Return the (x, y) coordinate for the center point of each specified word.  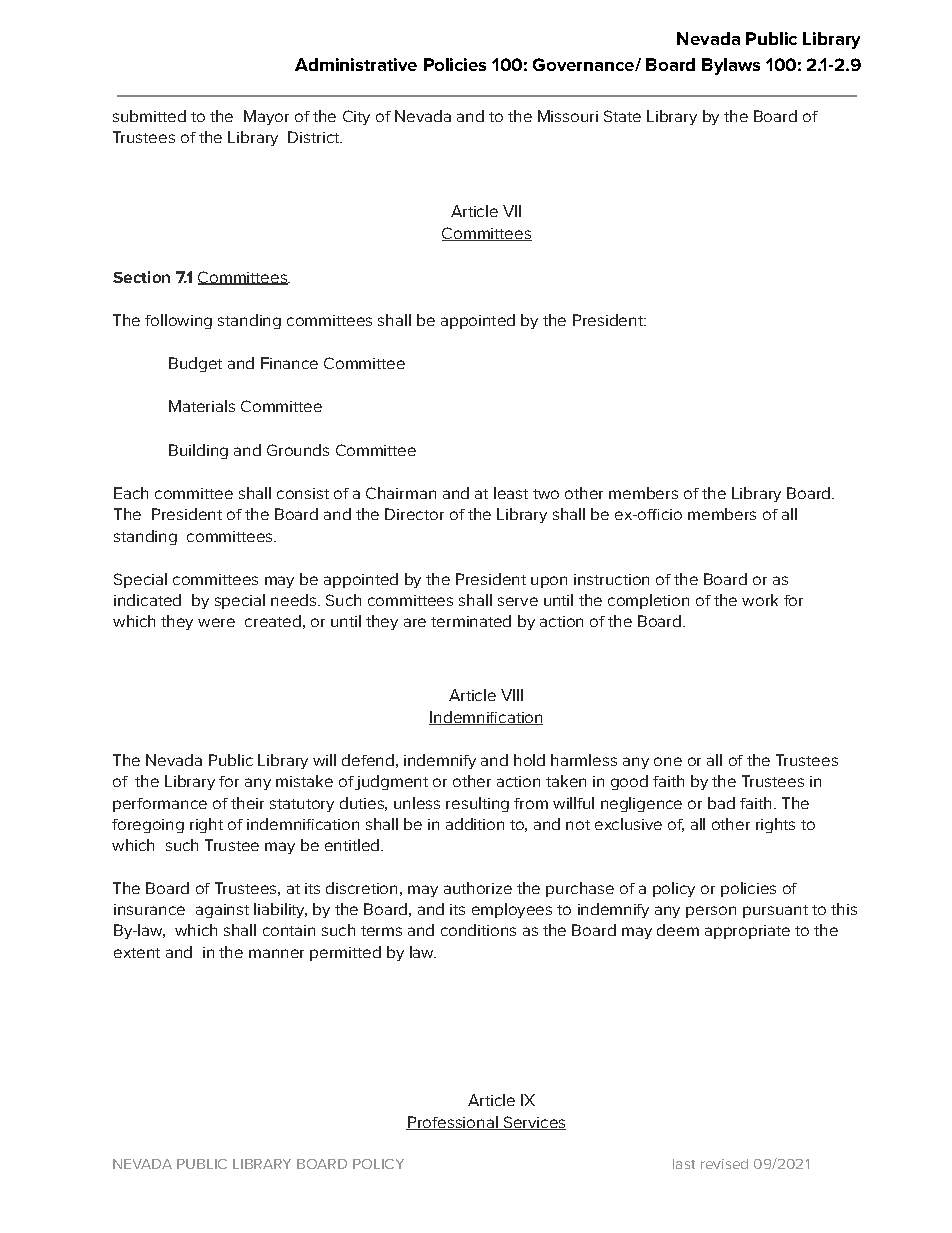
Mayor (266, 117)
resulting (477, 804)
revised (724, 1164)
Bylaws (731, 66)
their (247, 803)
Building (198, 451)
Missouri (568, 116)
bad (721, 803)
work (760, 600)
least (511, 493)
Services (533, 1123)
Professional (453, 1123)
